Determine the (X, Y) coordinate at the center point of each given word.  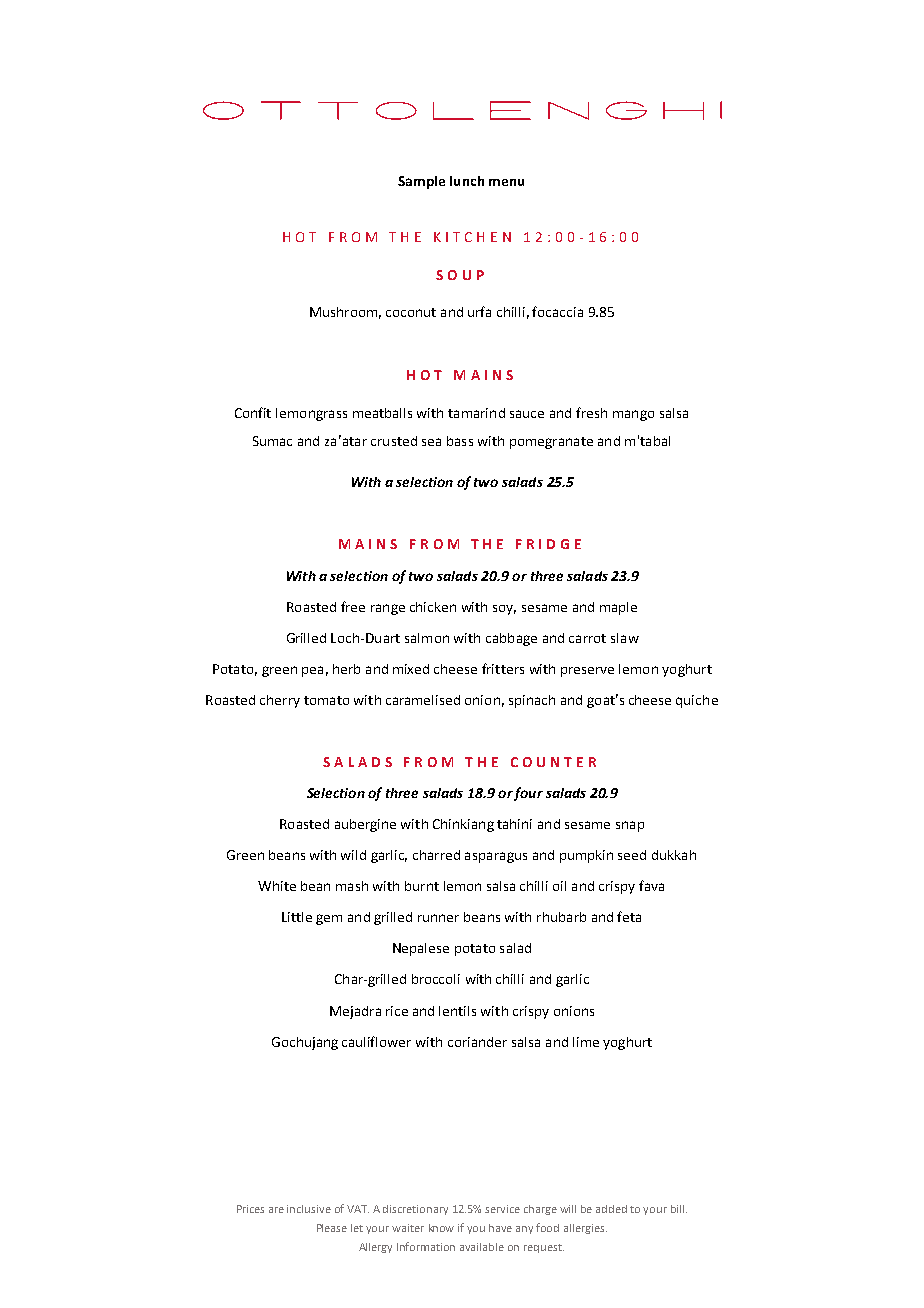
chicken (433, 607)
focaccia (557, 311)
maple (618, 608)
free (353, 606)
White (277, 886)
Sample (421, 182)
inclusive (309, 1209)
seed (632, 855)
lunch (467, 181)
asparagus (496, 857)
